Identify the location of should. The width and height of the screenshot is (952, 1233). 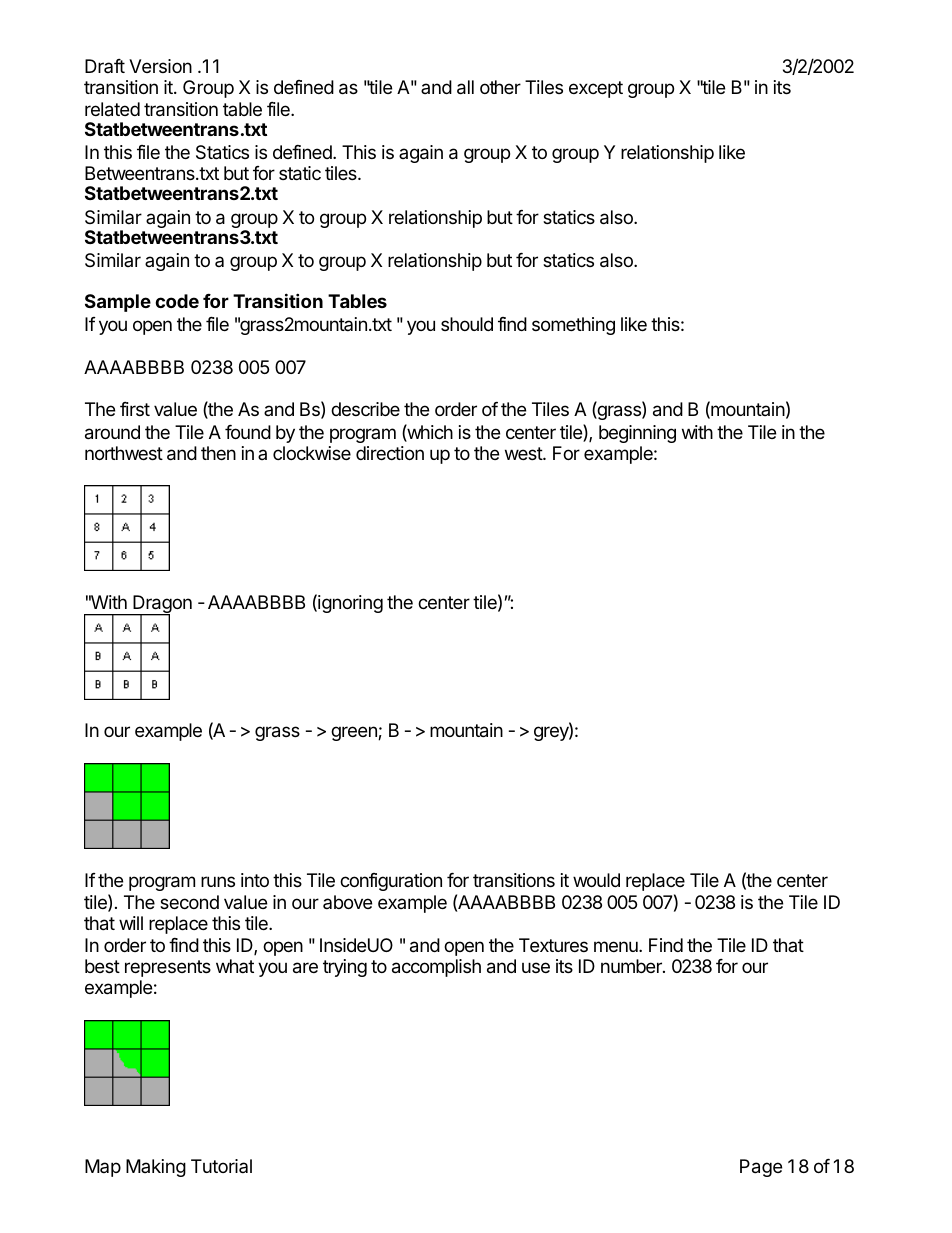
(467, 324).
